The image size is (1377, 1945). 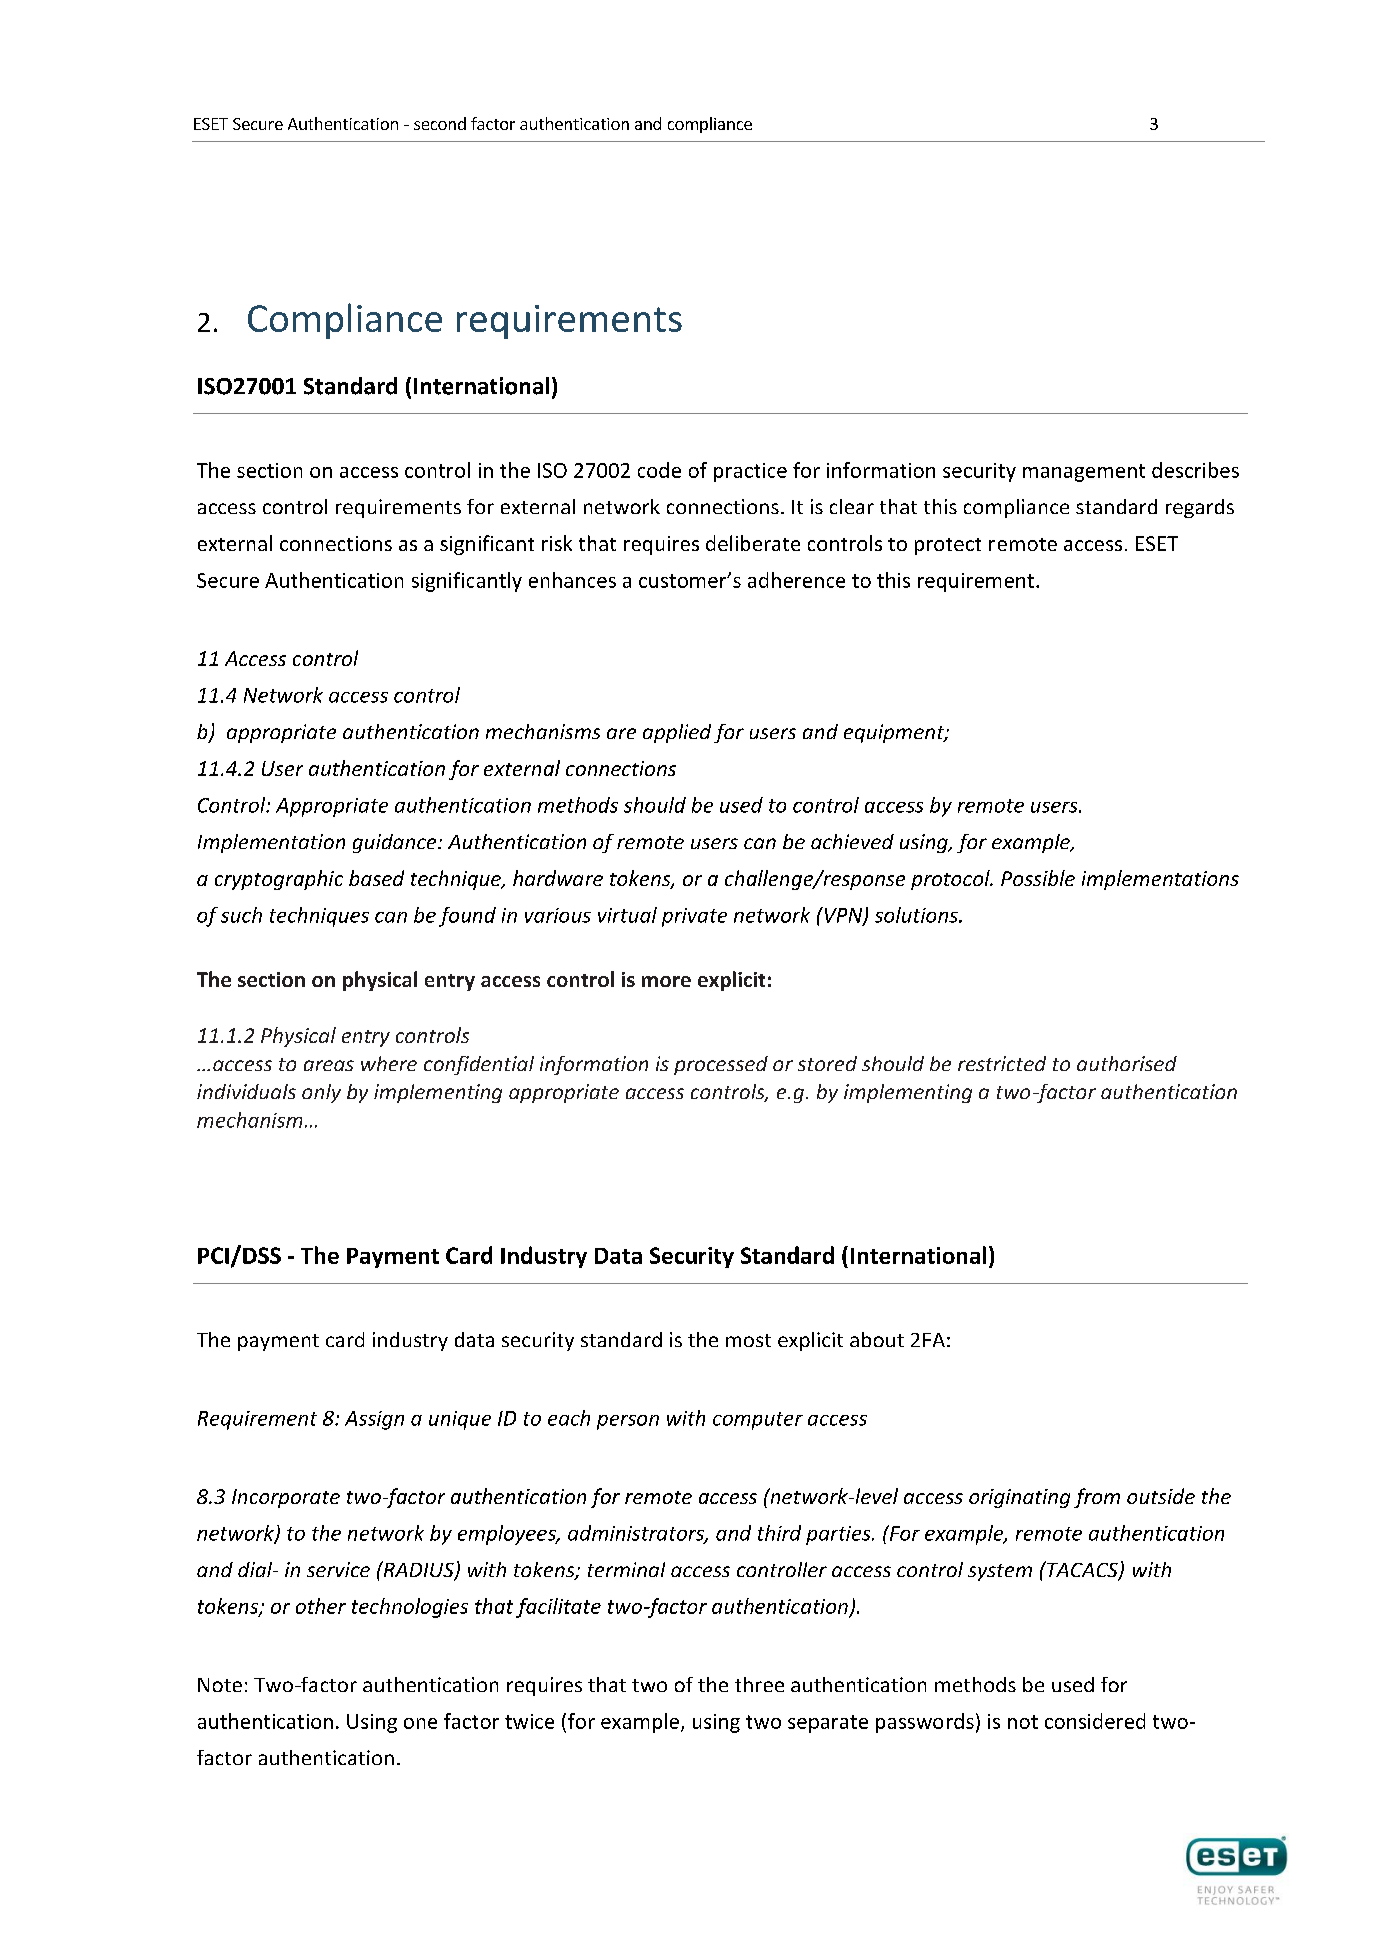 What do you see at coordinates (677, 733) in the screenshot?
I see `applied` at bounding box center [677, 733].
